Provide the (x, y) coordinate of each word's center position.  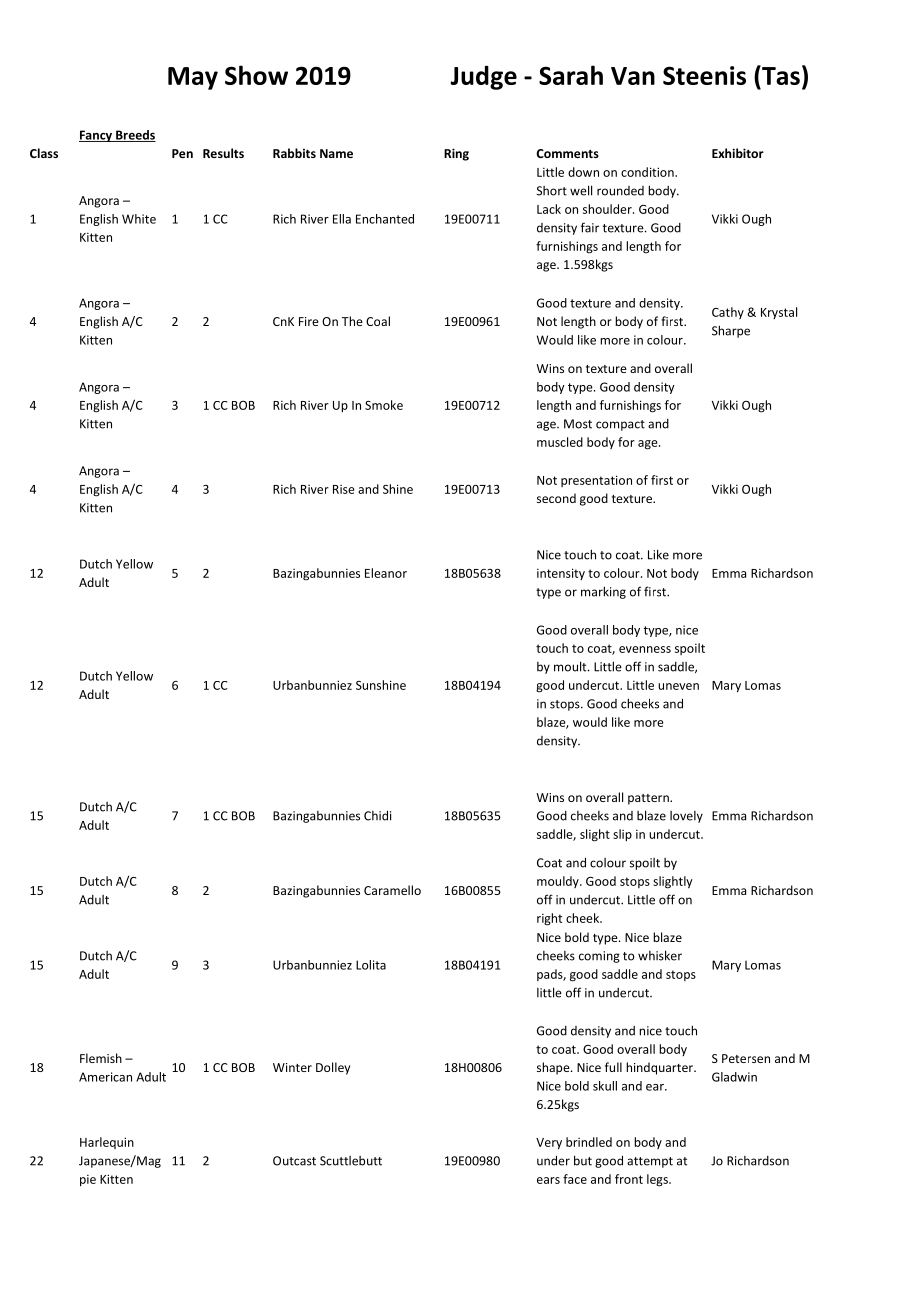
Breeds (135, 136)
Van (633, 76)
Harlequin (107, 1143)
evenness (645, 649)
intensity (561, 574)
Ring (456, 154)
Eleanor (386, 573)
